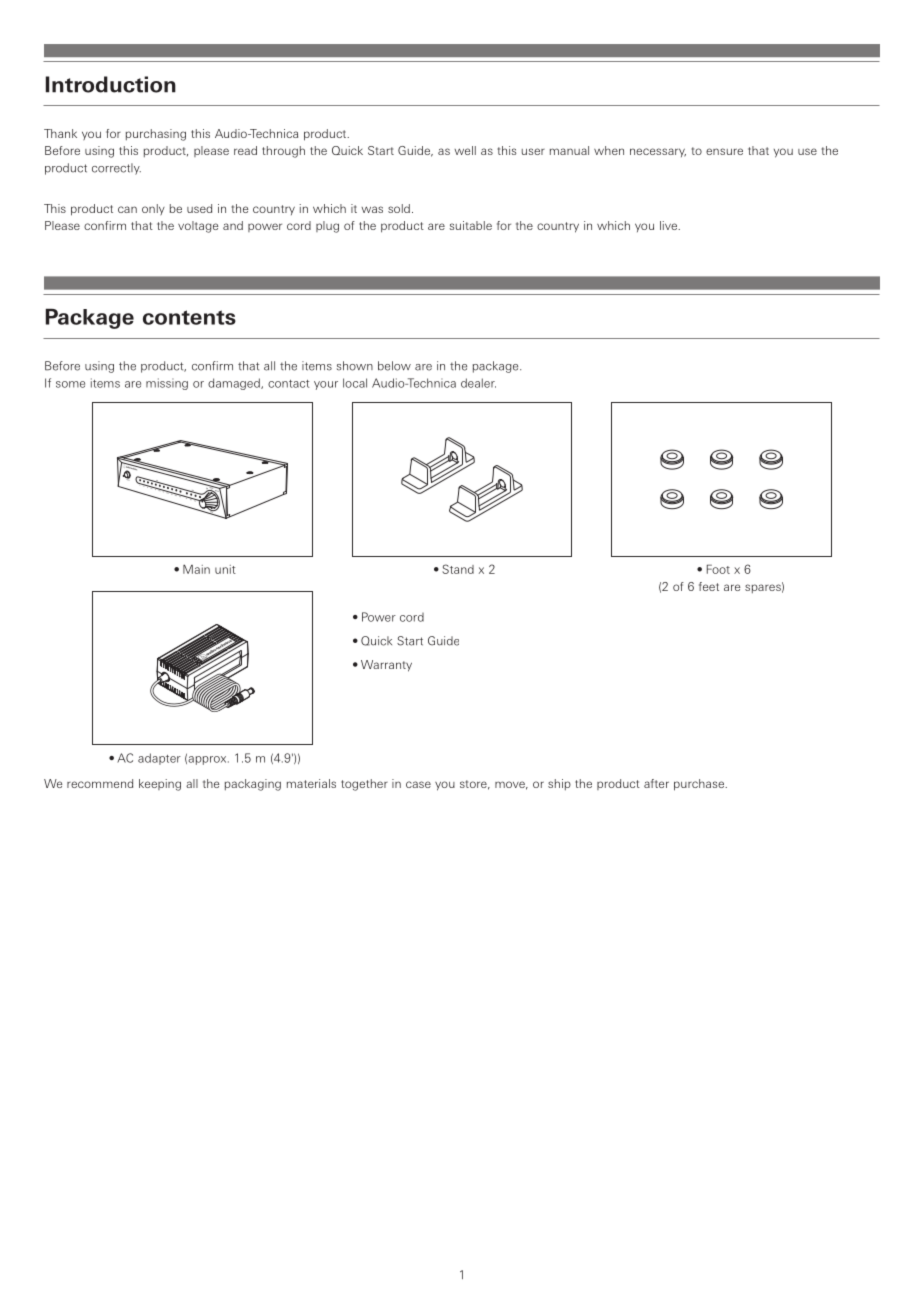 This document has width=924, height=1308. What do you see at coordinates (465, 150) in the document?
I see `well` at bounding box center [465, 150].
